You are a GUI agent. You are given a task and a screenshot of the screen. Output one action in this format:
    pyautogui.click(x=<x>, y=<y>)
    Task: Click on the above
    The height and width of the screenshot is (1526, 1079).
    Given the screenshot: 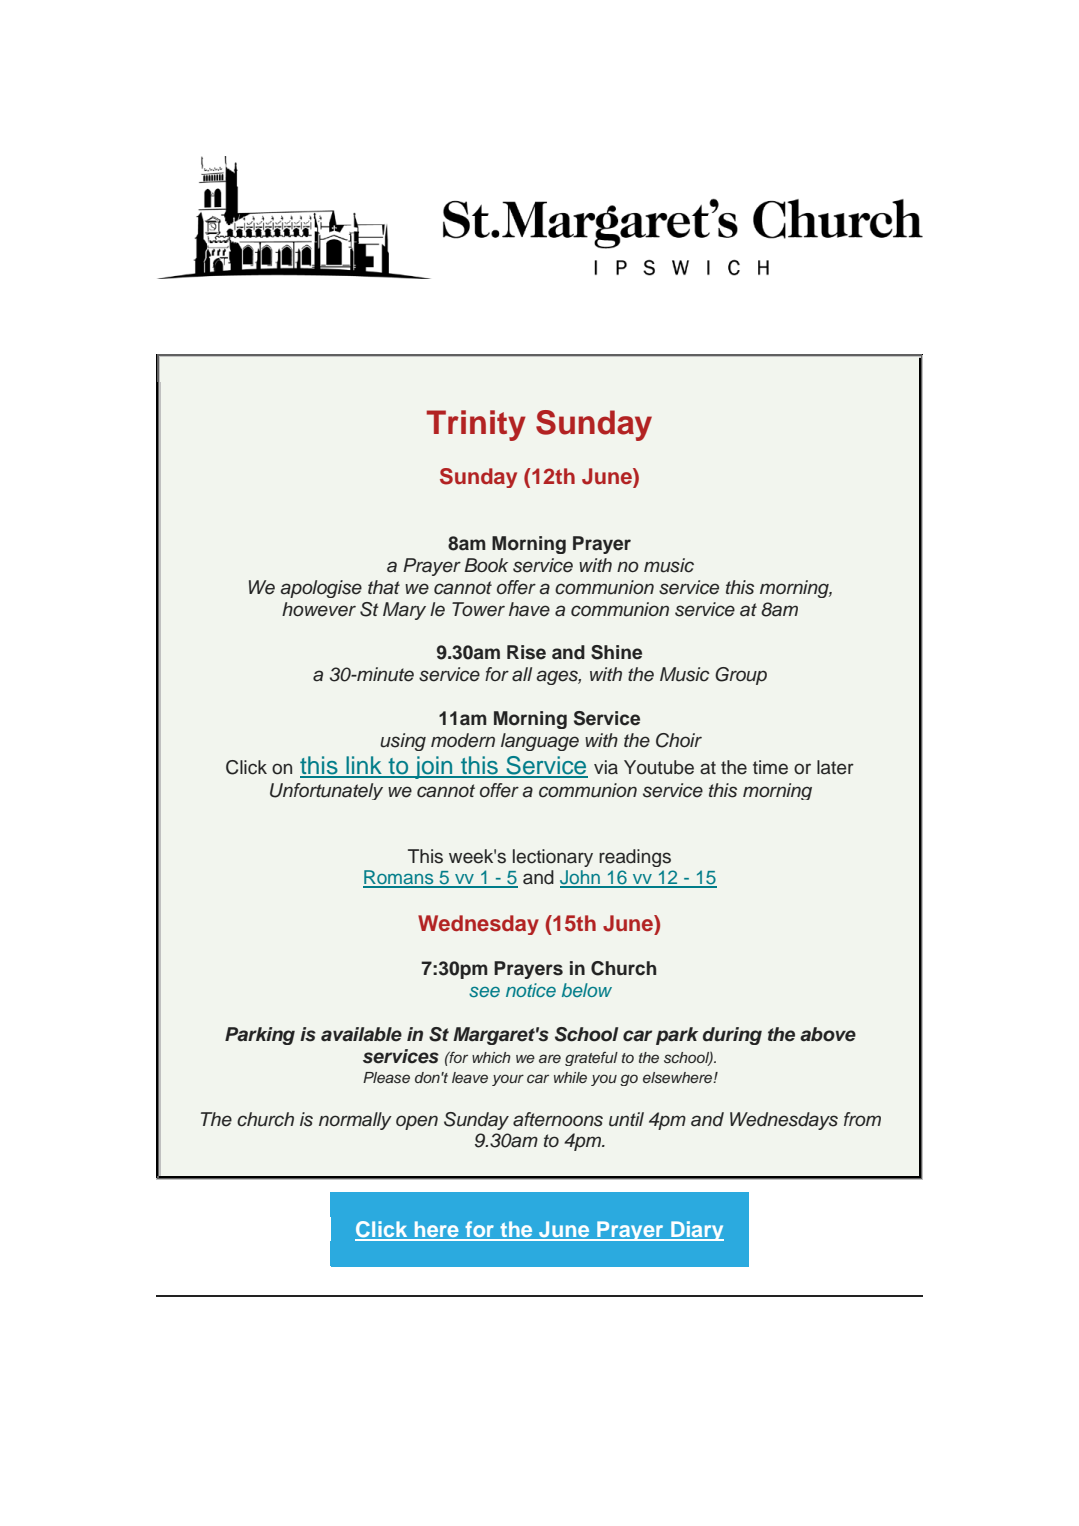 What is the action you would take?
    pyautogui.click(x=828, y=1034)
